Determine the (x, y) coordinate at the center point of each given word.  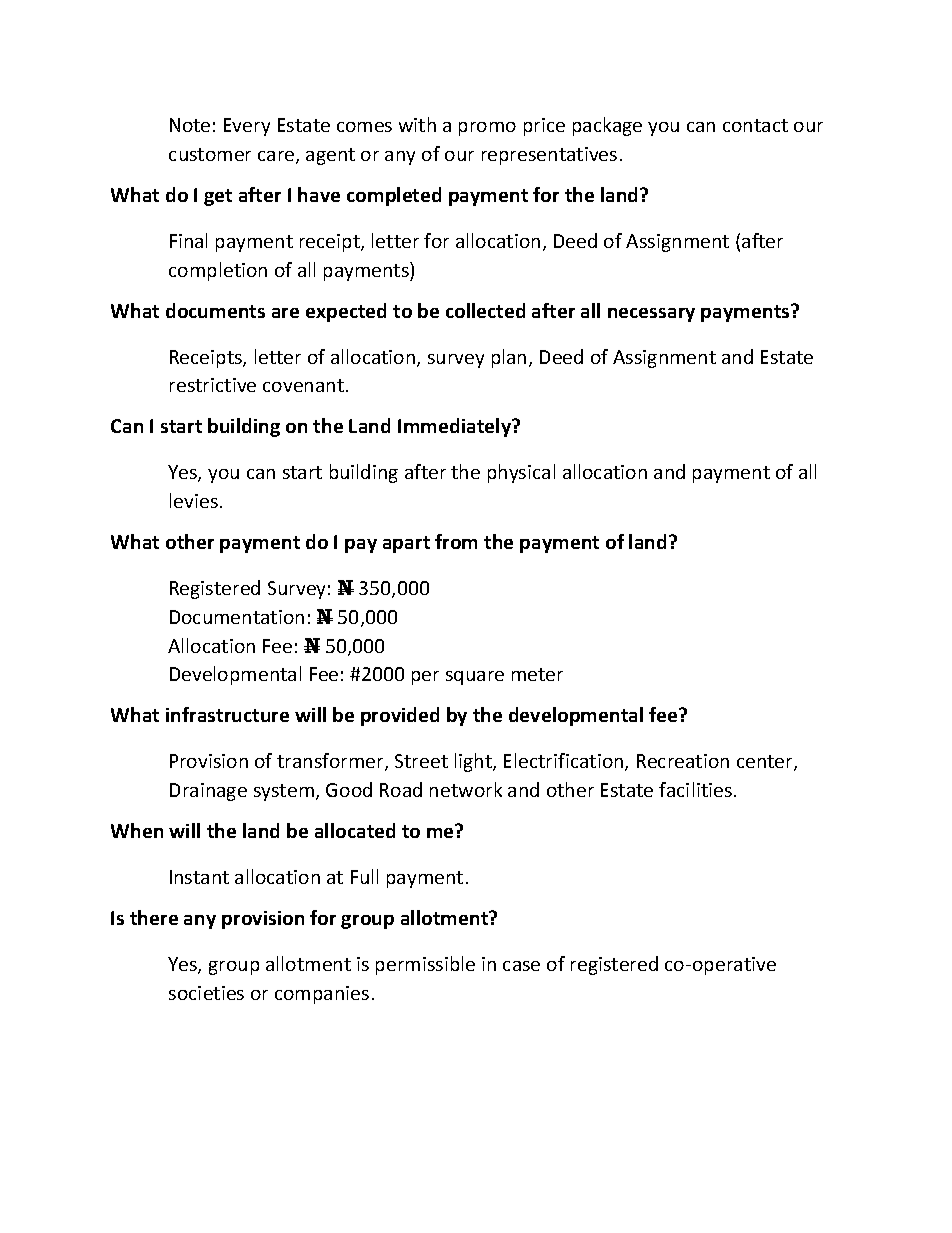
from (456, 541)
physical (521, 473)
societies (206, 993)
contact (755, 125)
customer (210, 154)
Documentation (237, 617)
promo (487, 129)
